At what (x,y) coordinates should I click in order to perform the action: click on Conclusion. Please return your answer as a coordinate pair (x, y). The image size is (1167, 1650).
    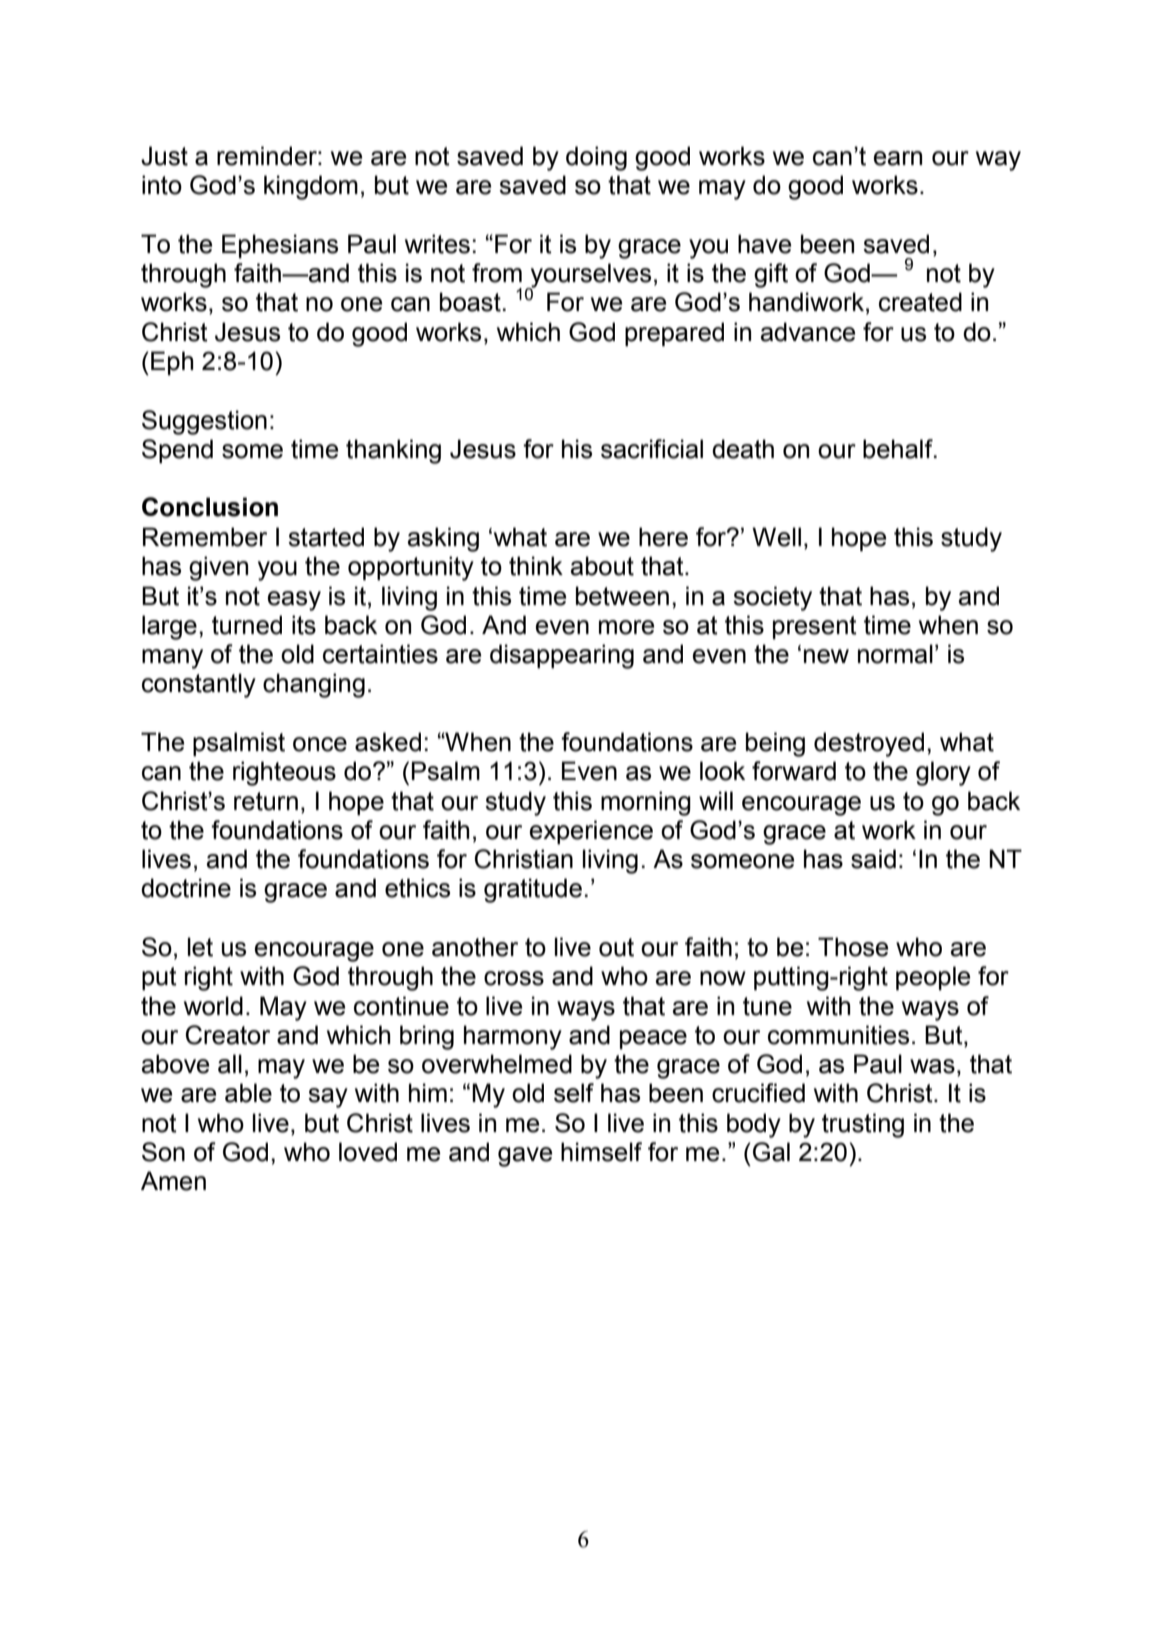
    Looking at the image, I should click on (210, 507).
